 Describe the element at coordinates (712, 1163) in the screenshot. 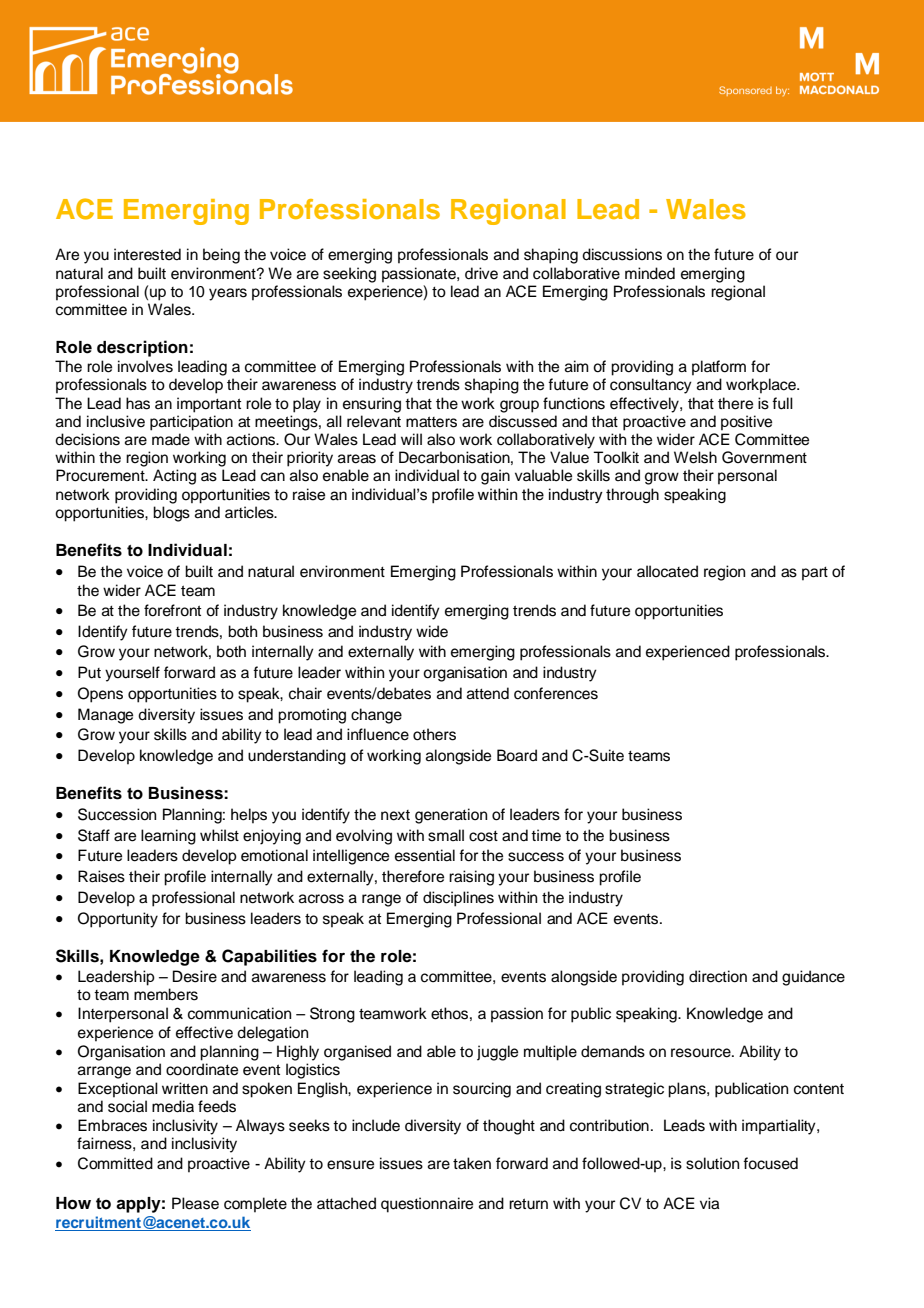

I see `solution` at that location.
